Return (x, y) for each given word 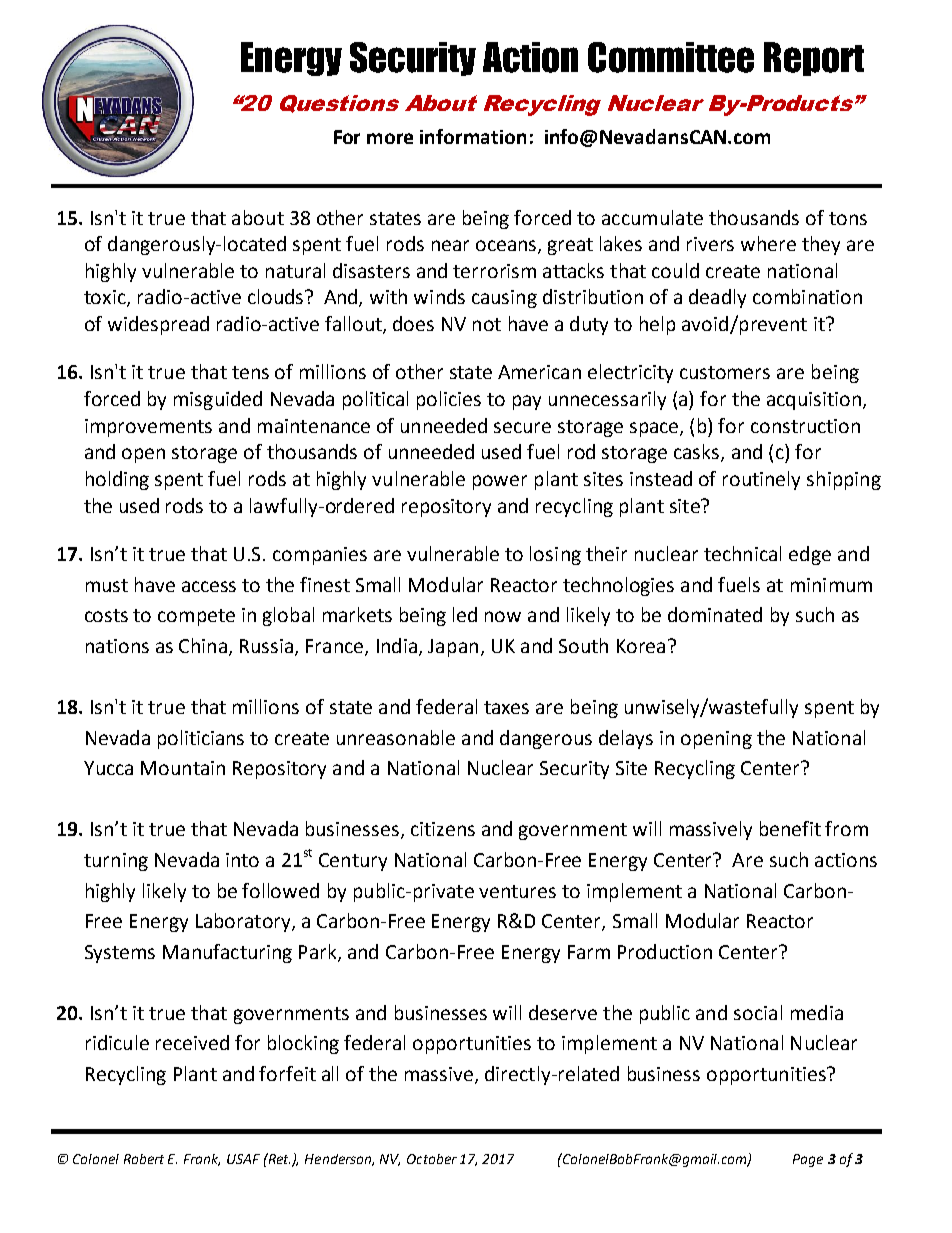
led (465, 614)
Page (808, 1160)
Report (814, 59)
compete (196, 617)
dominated (715, 614)
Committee (671, 57)
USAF (243, 1159)
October (432, 1159)
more (390, 138)
